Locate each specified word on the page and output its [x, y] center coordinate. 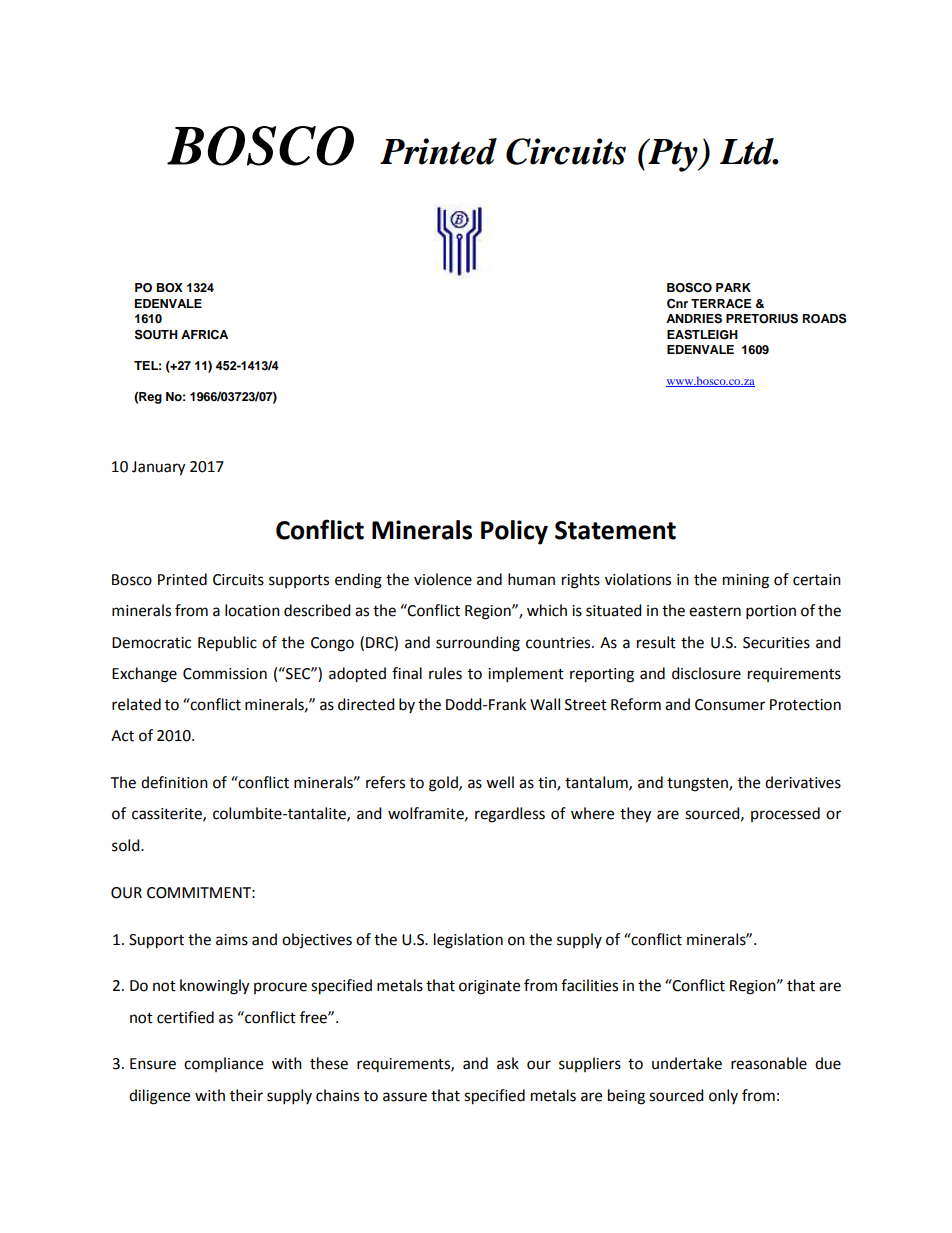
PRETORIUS [762, 318]
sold [127, 845]
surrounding [478, 644]
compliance [223, 1064]
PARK [733, 287]
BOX [170, 288]
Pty [673, 155]
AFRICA [204, 335]
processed [785, 814]
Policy [514, 532]
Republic [227, 644]
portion [771, 612]
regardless [510, 815]
